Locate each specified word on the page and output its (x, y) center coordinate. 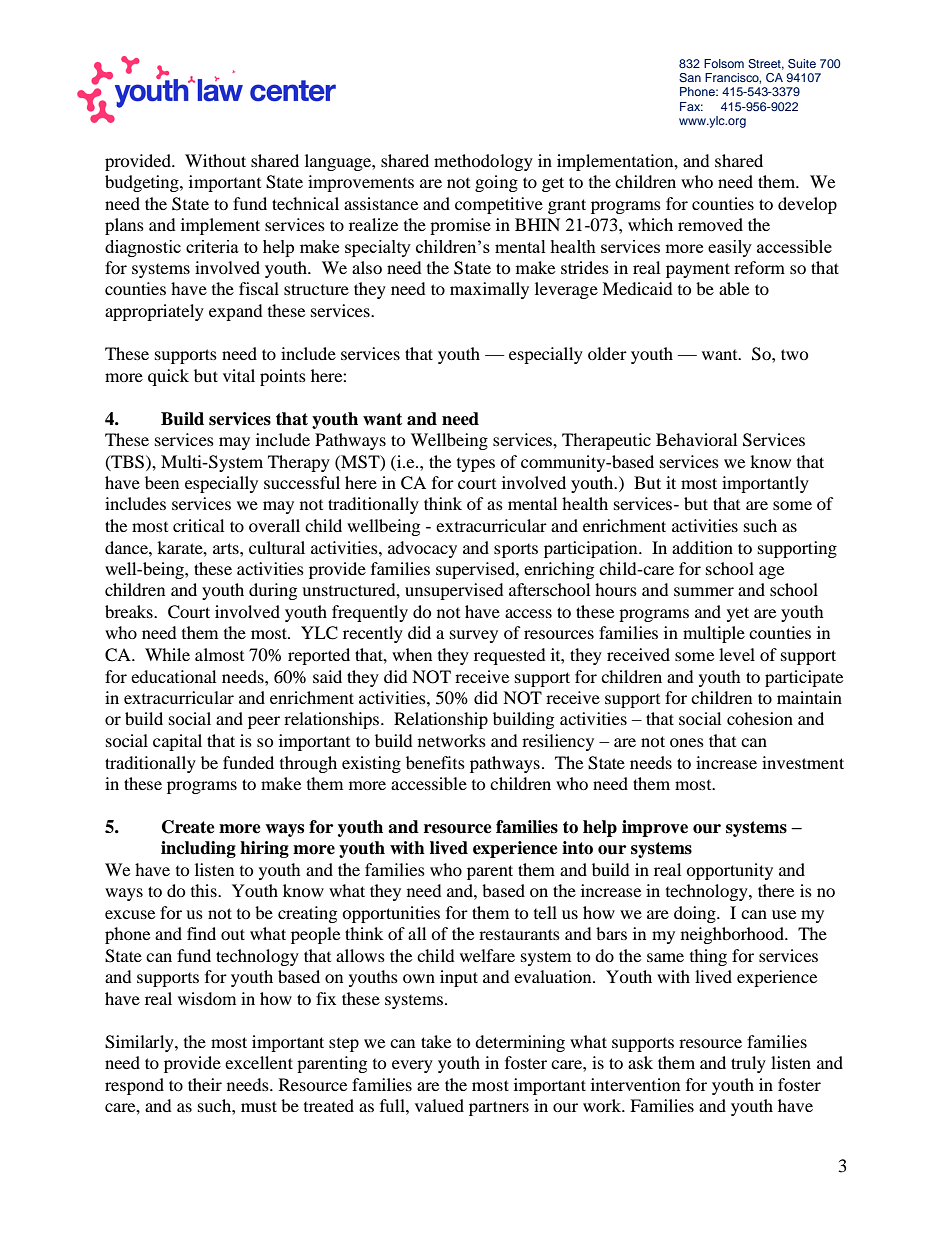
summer (704, 591)
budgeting (143, 183)
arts (227, 548)
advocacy (422, 549)
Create (188, 827)
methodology (483, 162)
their (205, 1084)
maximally (489, 290)
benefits (435, 762)
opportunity (729, 871)
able (734, 288)
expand (236, 312)
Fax (691, 106)
